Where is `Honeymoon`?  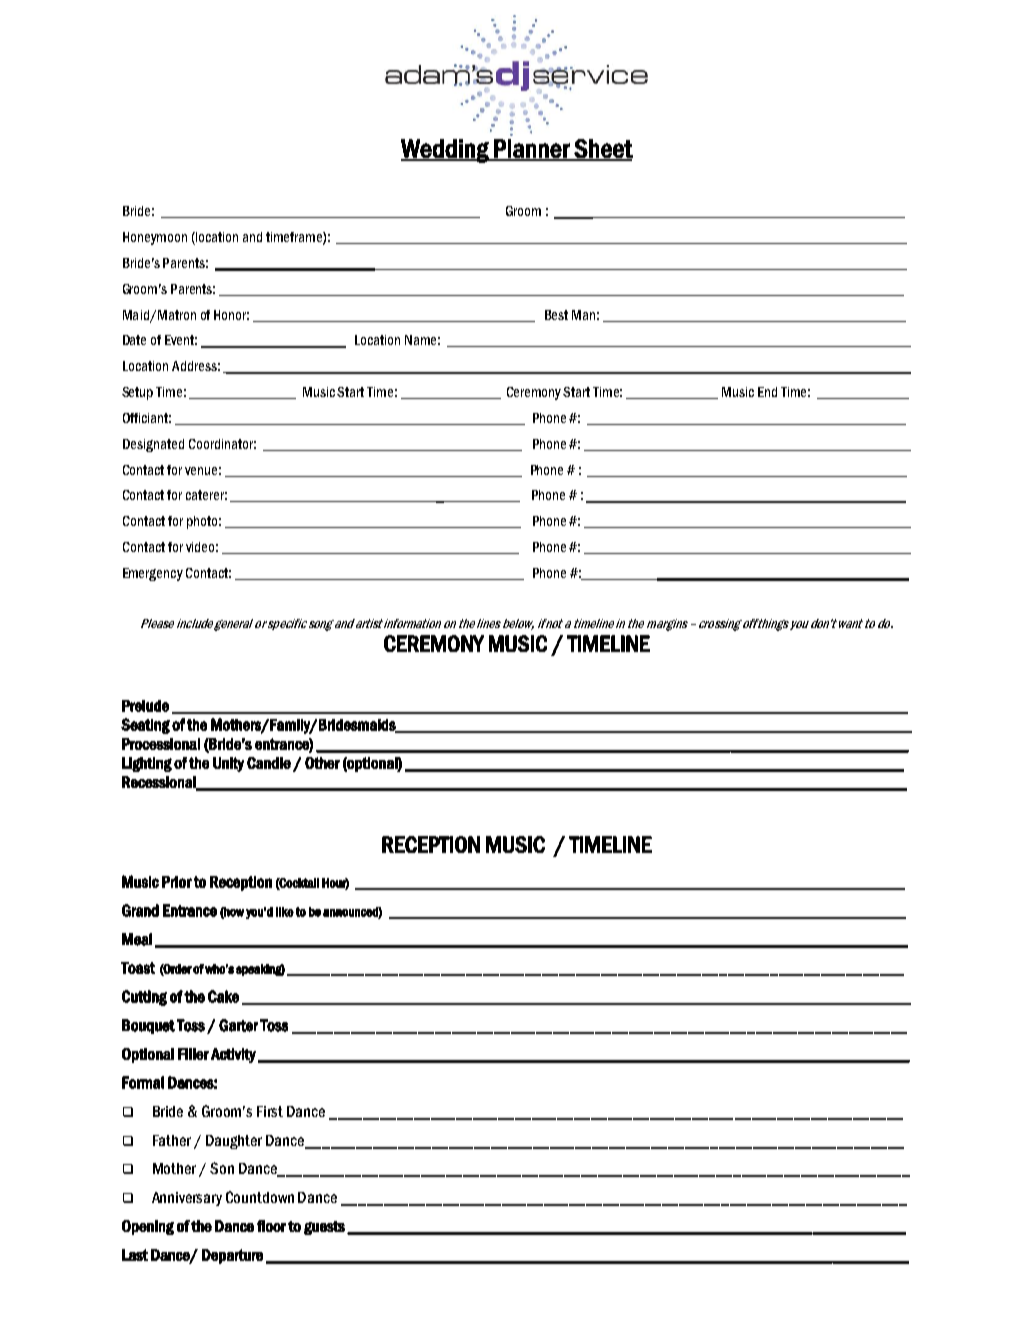
Honeymoon is located at coordinates (155, 238).
